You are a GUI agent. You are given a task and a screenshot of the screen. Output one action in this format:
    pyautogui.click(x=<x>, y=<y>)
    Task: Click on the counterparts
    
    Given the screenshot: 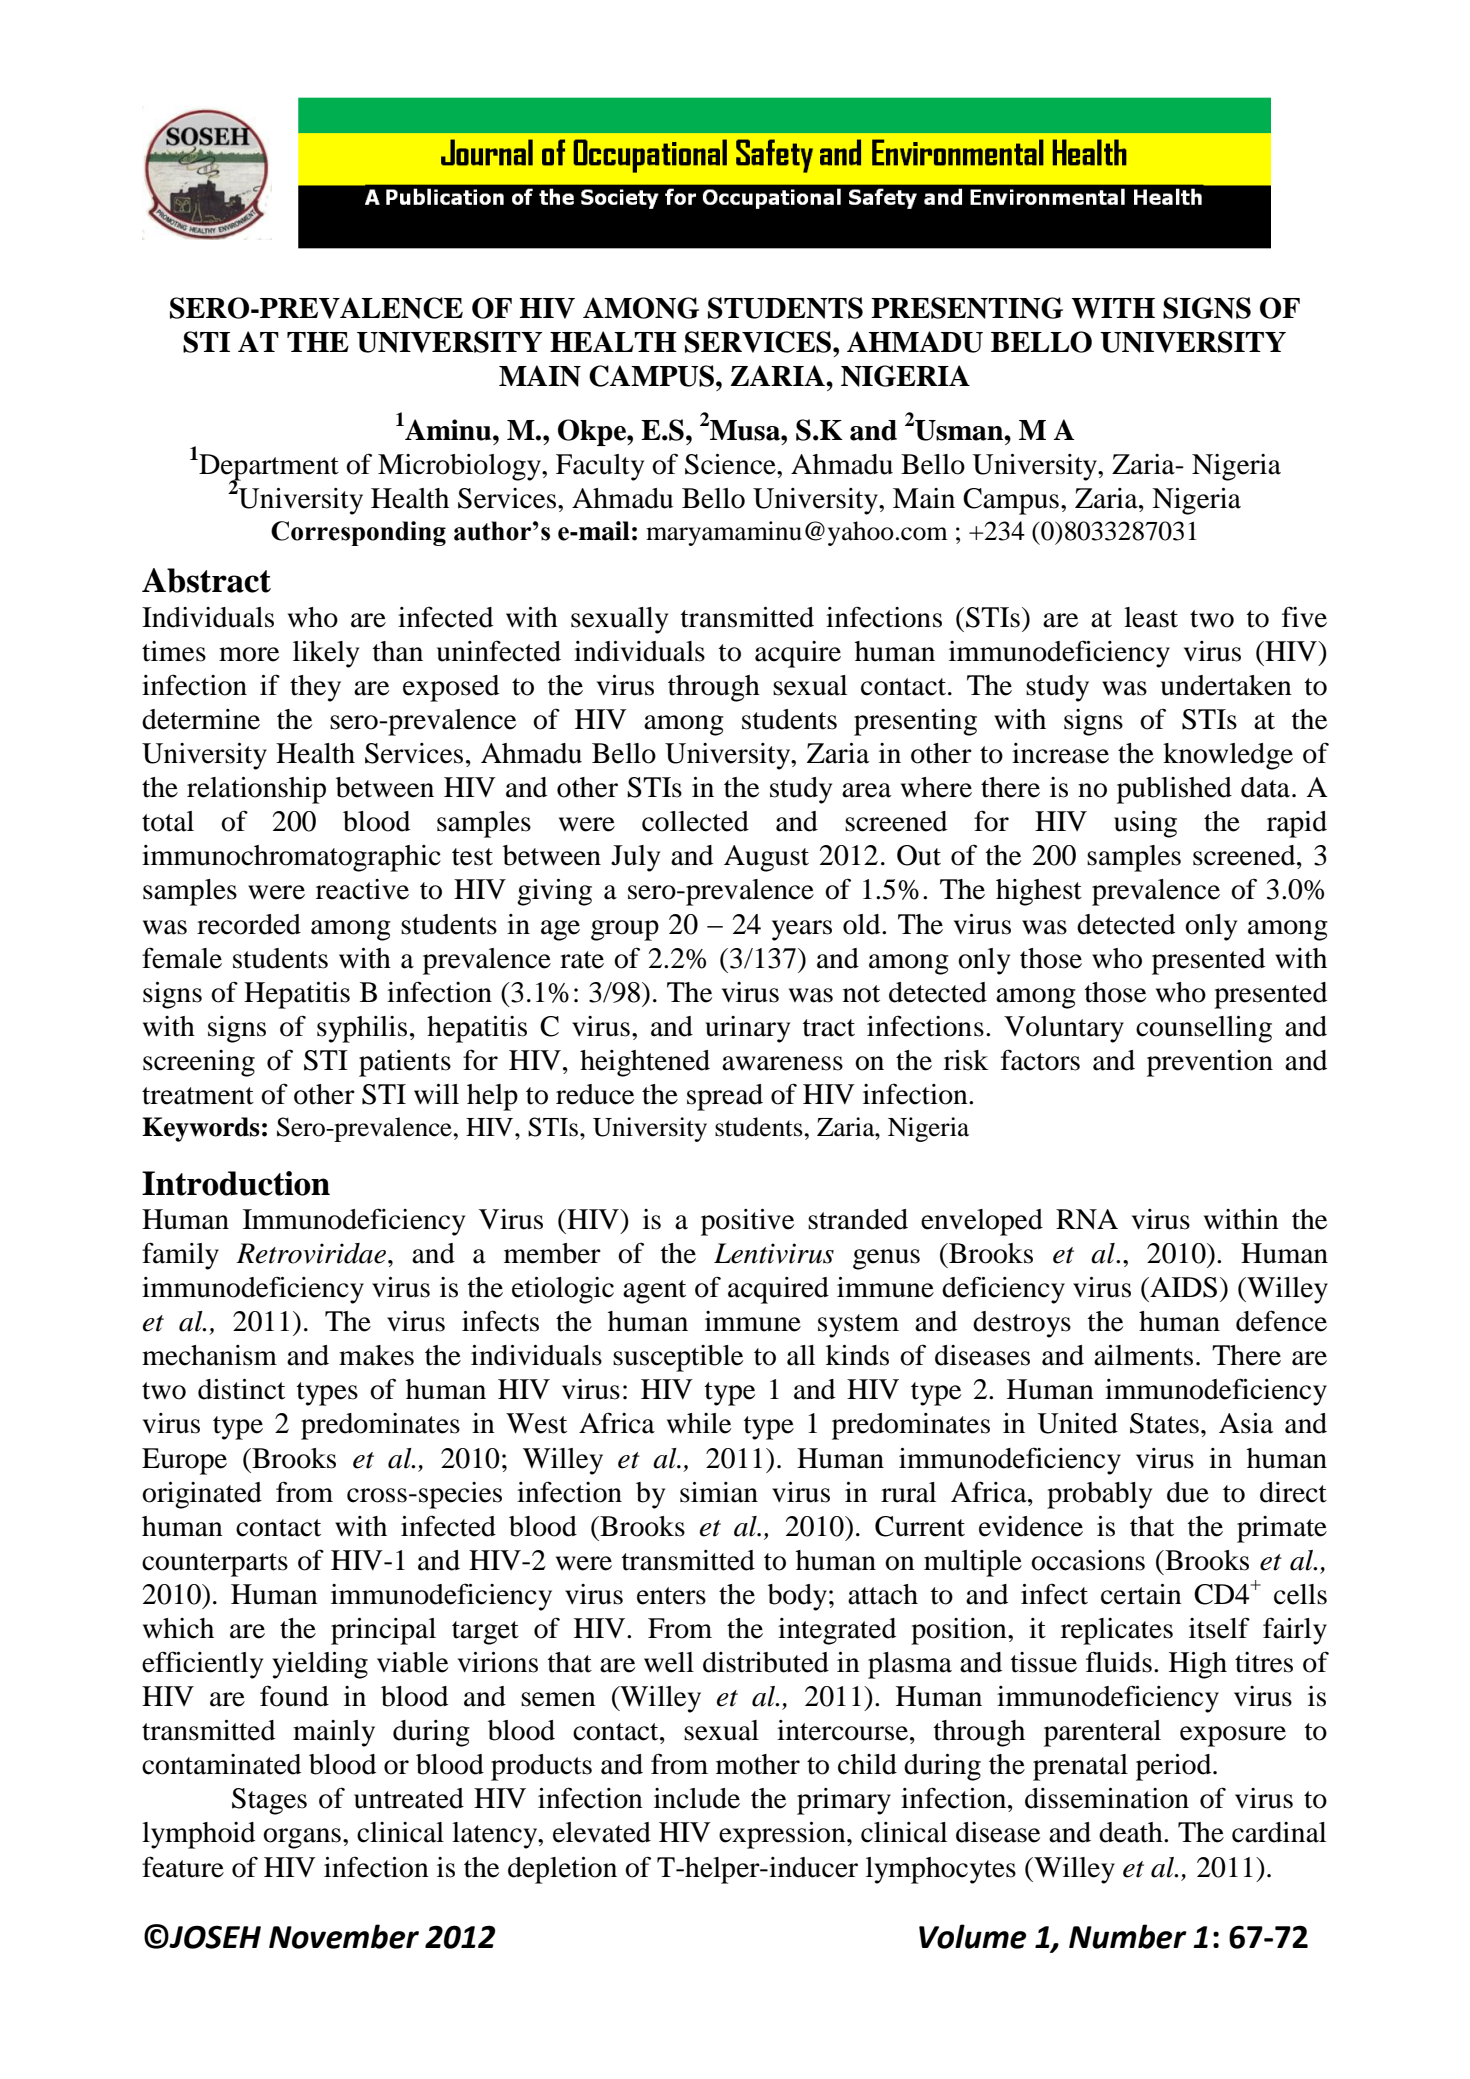 What is the action you would take?
    pyautogui.click(x=215, y=1565)
